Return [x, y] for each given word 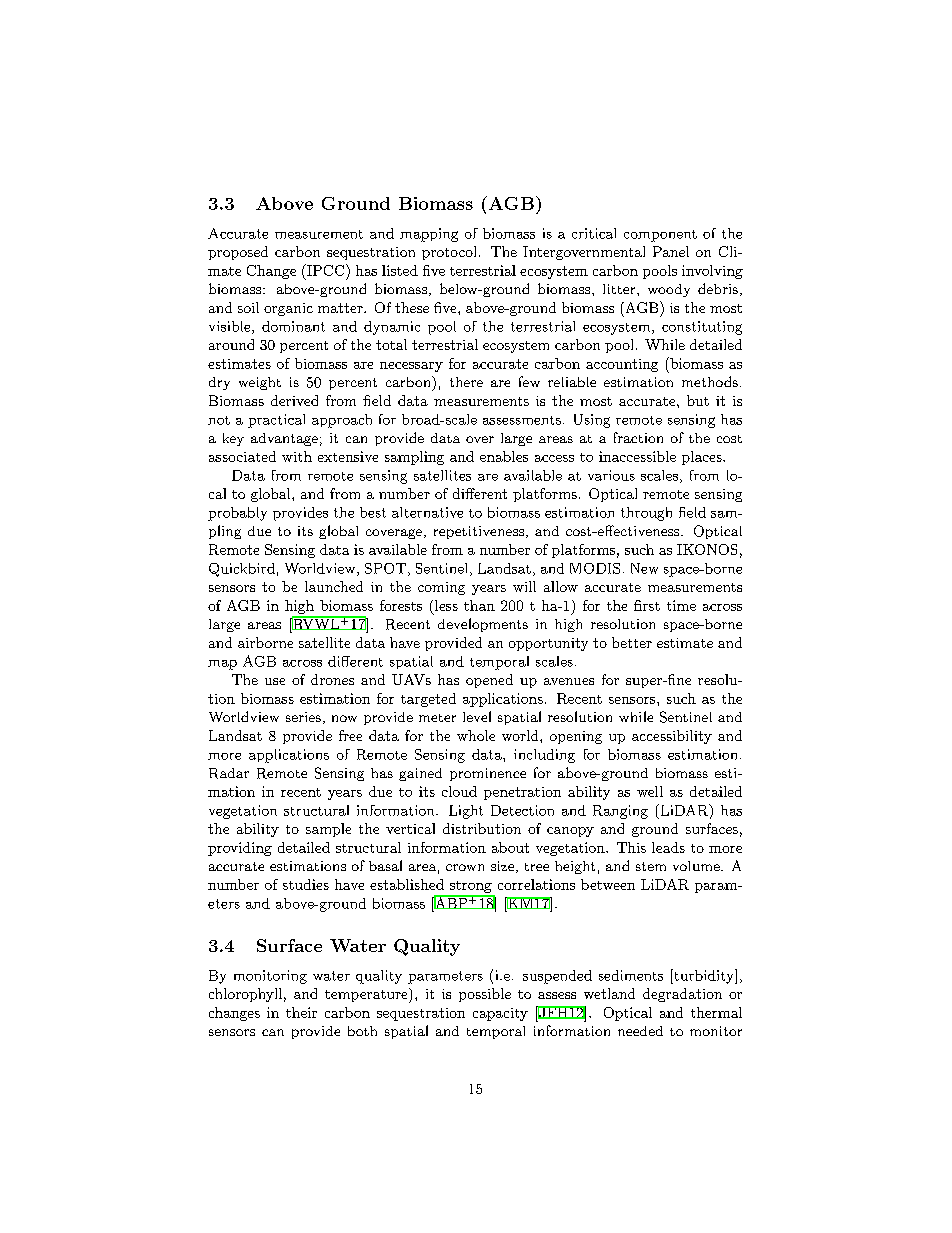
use [275, 681]
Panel [671, 251]
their [301, 1012]
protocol [449, 253]
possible [485, 995]
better [632, 642]
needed [640, 1031]
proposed [238, 253]
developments [483, 625]
